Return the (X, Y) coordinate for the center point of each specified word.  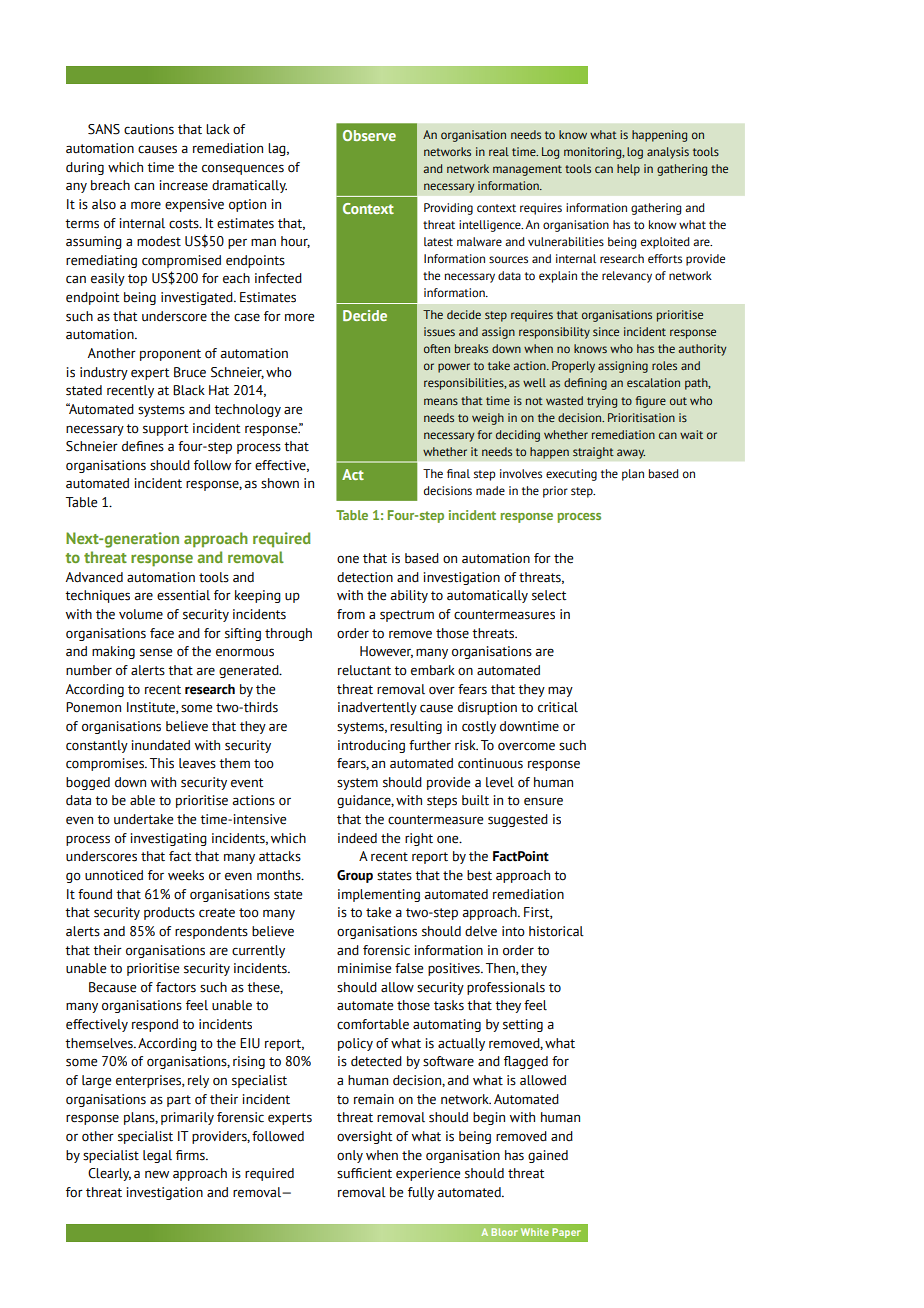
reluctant (364, 670)
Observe (369, 135)
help (628, 170)
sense (156, 652)
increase (184, 185)
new (157, 1175)
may (560, 691)
